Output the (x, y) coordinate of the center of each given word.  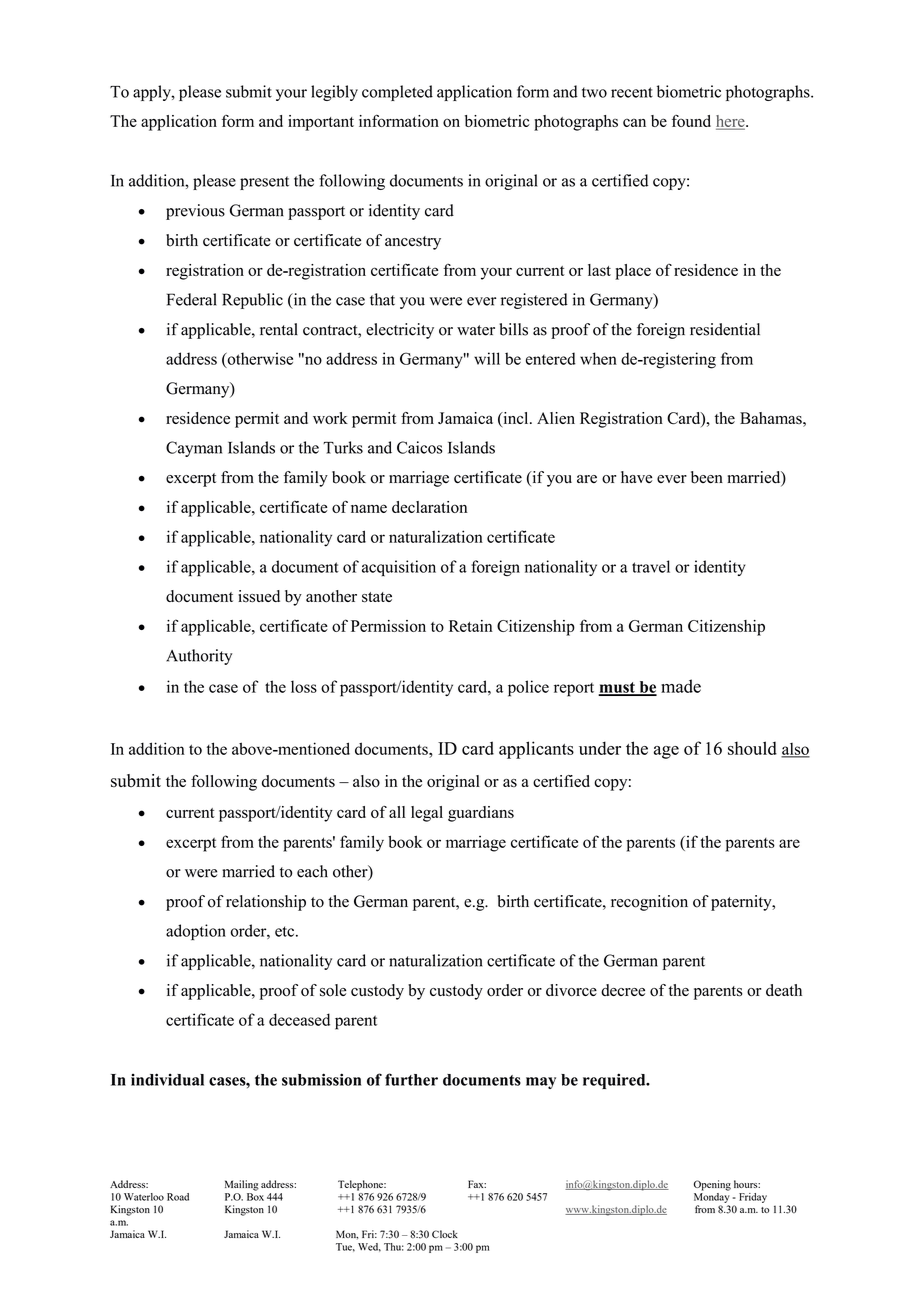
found (691, 121)
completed (397, 93)
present (264, 183)
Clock (445, 1234)
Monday (712, 1196)
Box (255, 1197)
